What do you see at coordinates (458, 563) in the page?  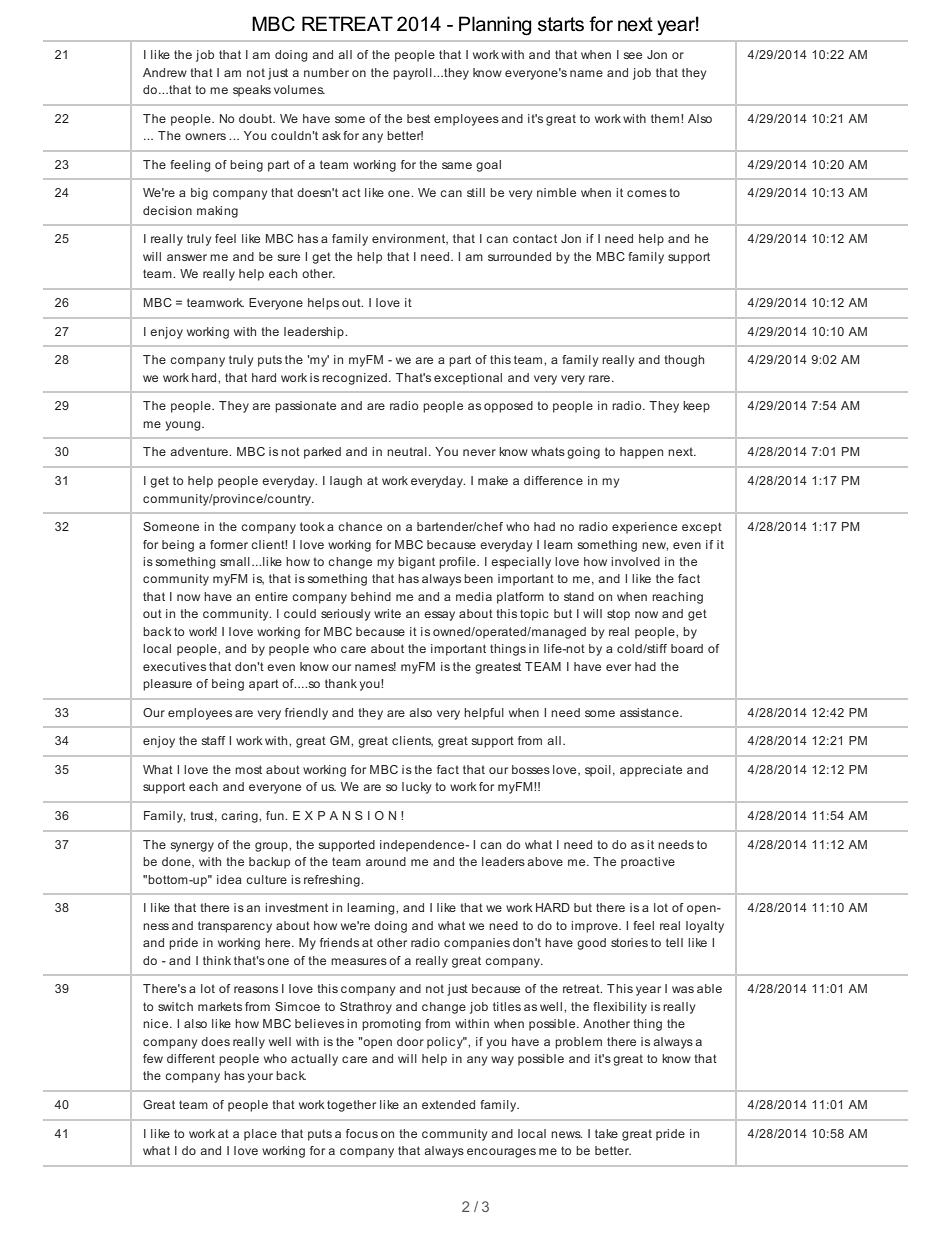 I see `profile` at bounding box center [458, 563].
